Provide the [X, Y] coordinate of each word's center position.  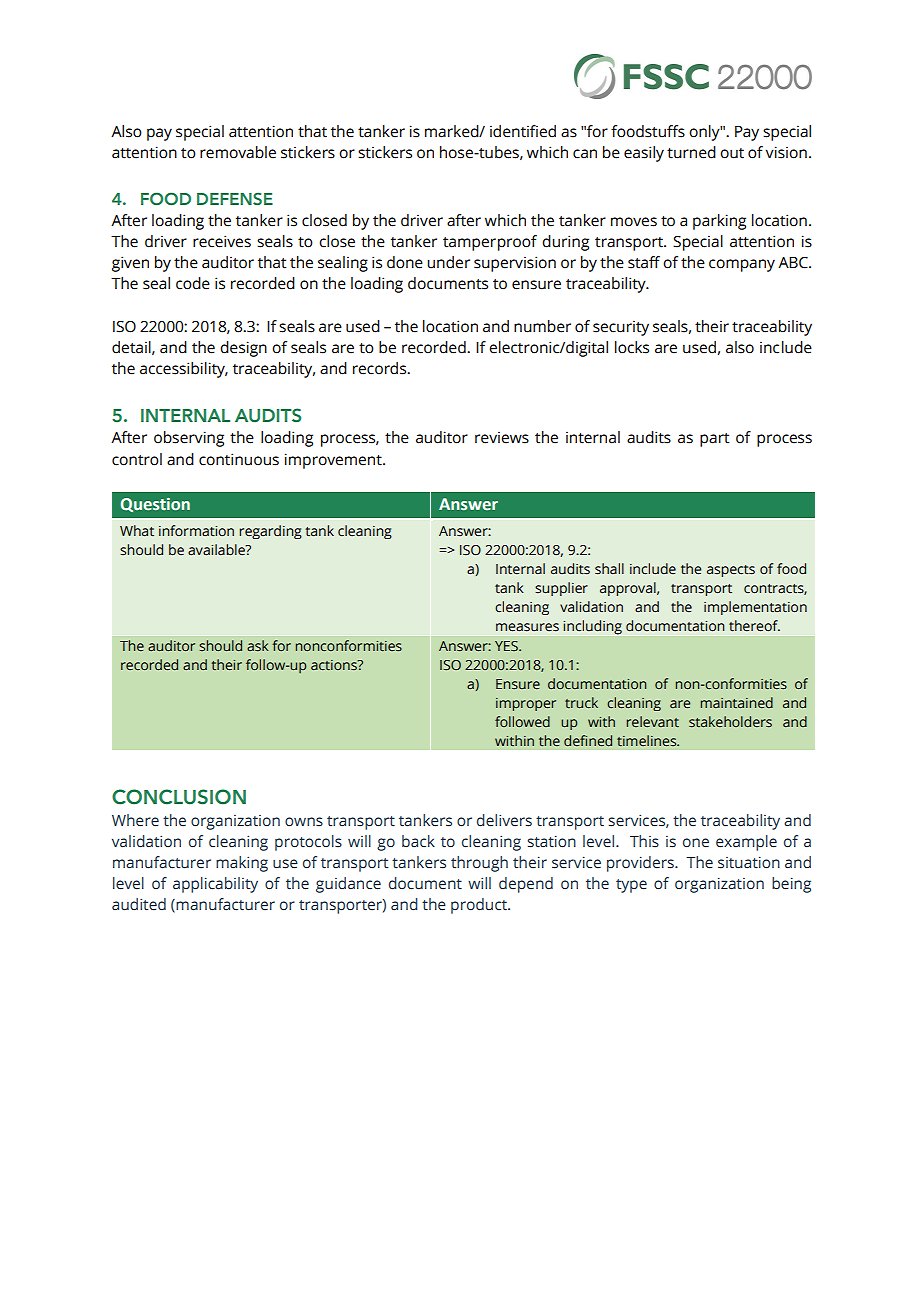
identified [523, 131]
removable [238, 152]
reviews [502, 438]
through [479, 864]
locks [632, 347]
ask [258, 645]
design [243, 349]
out [732, 153]
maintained [737, 702]
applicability [215, 885]
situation [749, 862]
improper [526, 704]
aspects [731, 571]
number [542, 326]
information [196, 530]
